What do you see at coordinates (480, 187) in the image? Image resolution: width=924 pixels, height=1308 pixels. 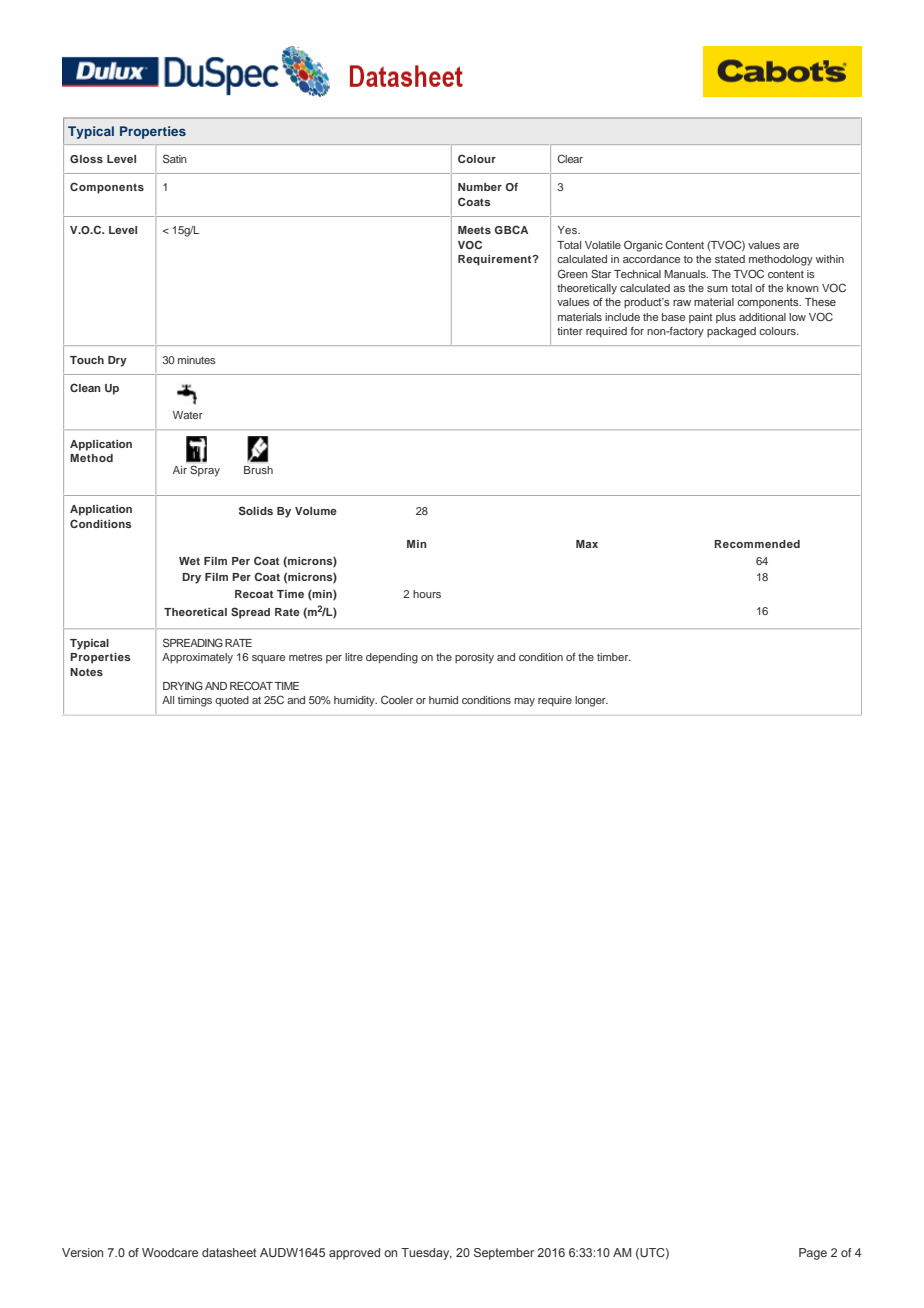 I see `Number` at bounding box center [480, 187].
